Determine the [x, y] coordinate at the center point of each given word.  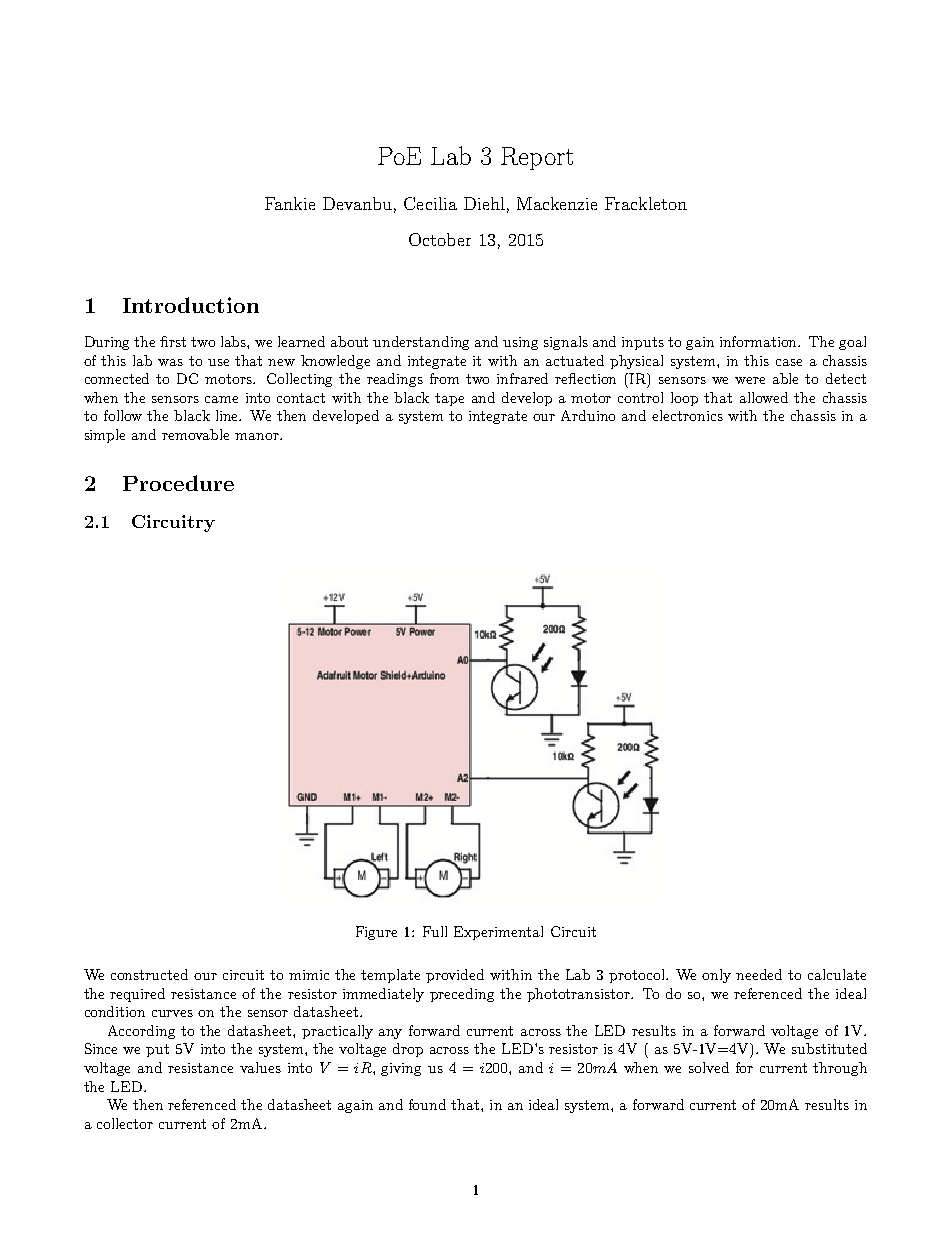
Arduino [588, 415]
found [427, 1104]
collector [125, 1123]
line [228, 415]
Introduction [191, 305]
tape [449, 399]
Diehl [484, 203]
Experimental [498, 933]
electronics [687, 415]
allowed [764, 397]
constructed [149, 974]
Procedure [178, 483]
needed [759, 974]
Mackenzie [557, 203]
